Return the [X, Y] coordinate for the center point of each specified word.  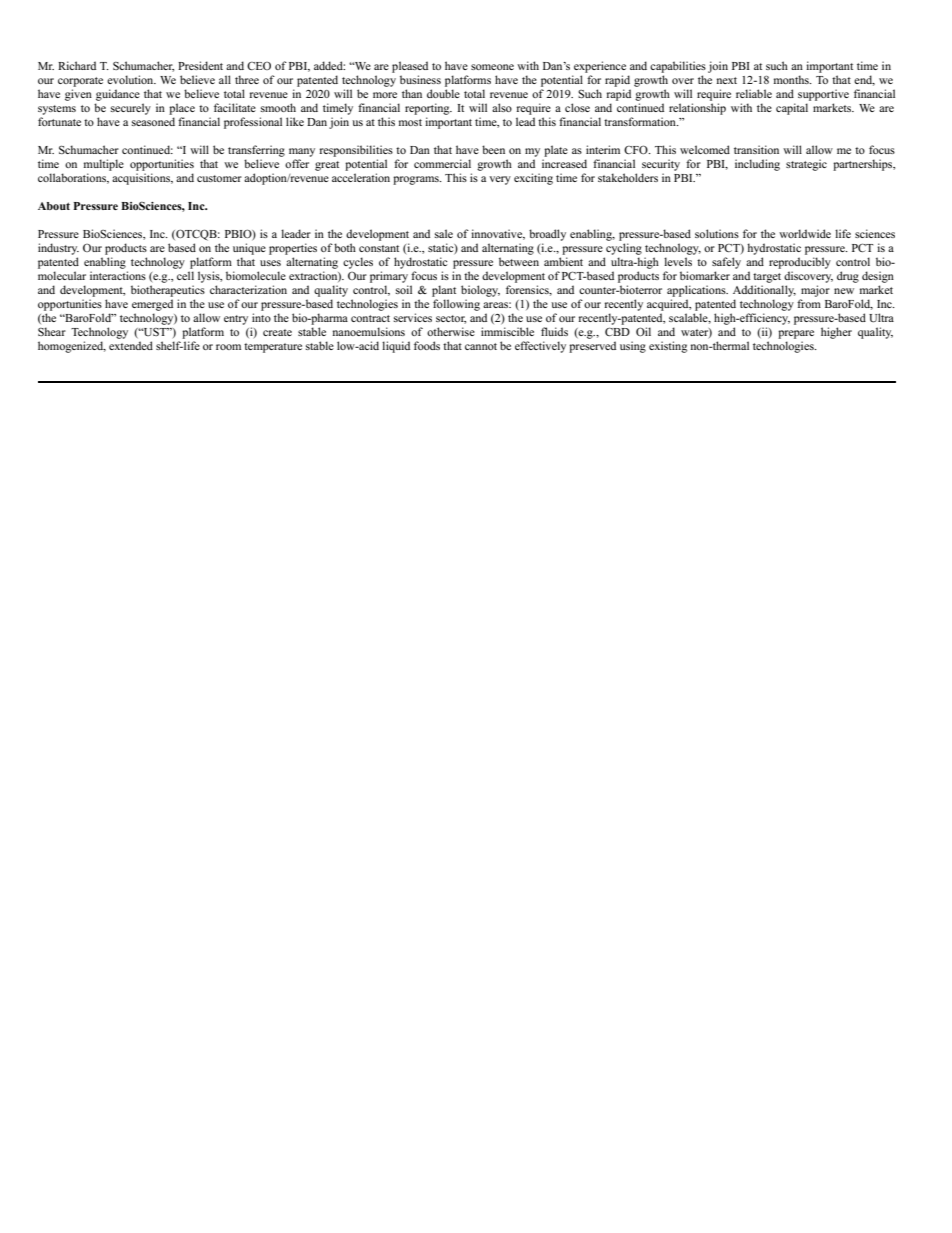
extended [131, 345]
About [54, 206]
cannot [481, 346]
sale [444, 233]
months [792, 79]
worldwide [805, 233]
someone [492, 67]
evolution [131, 79]
